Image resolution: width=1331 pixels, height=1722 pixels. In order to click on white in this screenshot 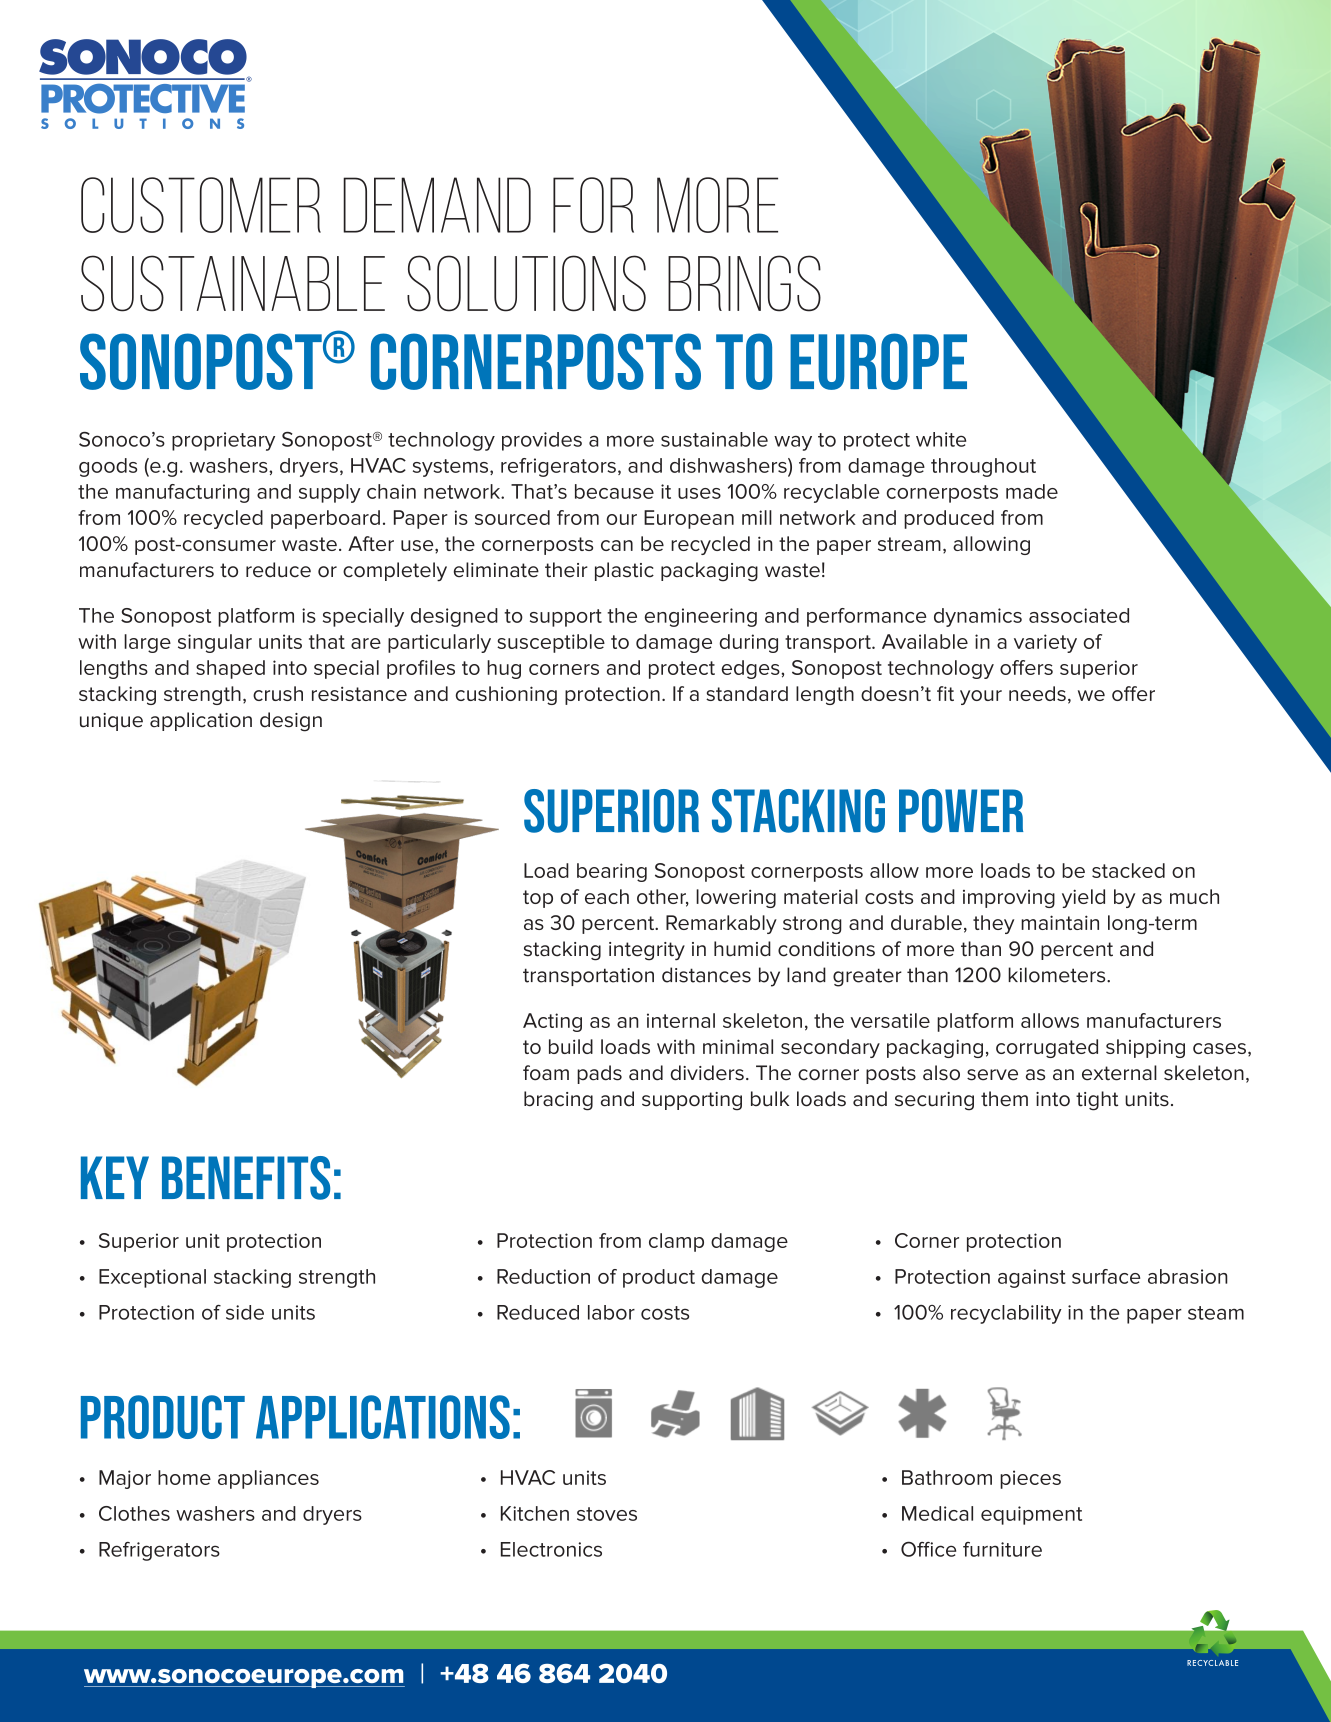, I will do `click(941, 439)`.
